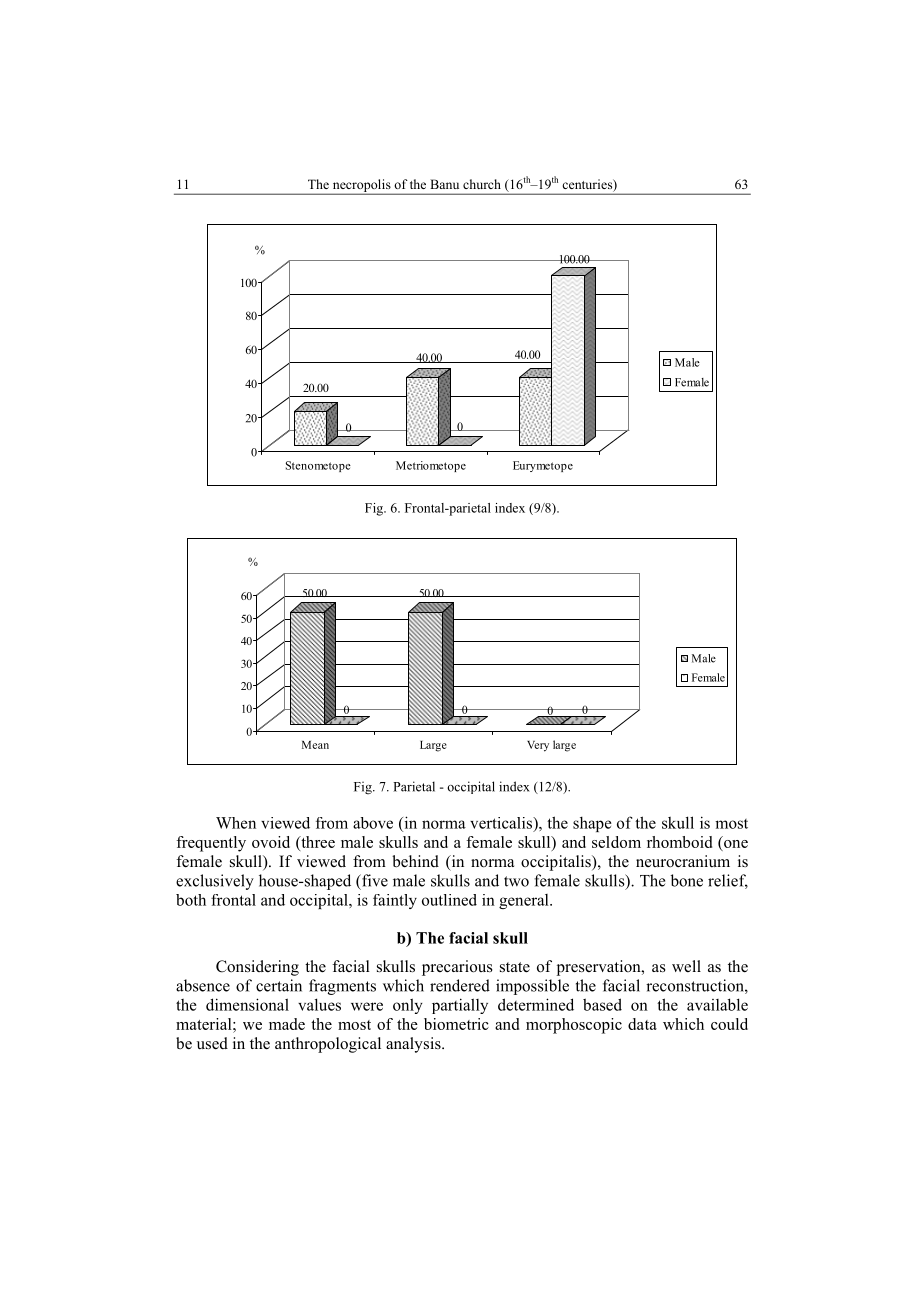 The width and height of the image is (924, 1308). I want to click on data, so click(642, 1024).
